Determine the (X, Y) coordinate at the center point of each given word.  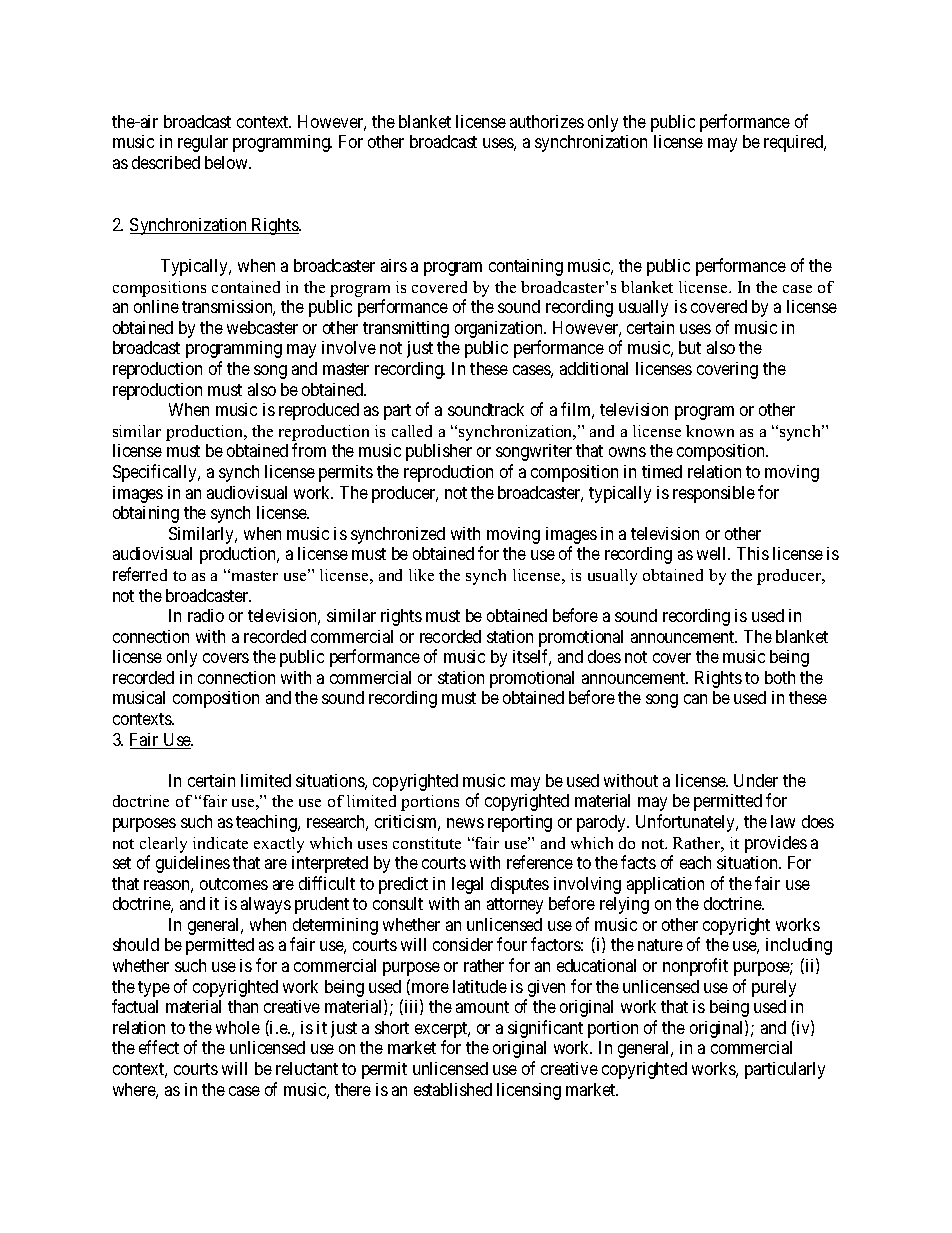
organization (500, 331)
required (795, 143)
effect (159, 1047)
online (156, 306)
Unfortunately (687, 823)
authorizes (547, 121)
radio (206, 615)
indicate (220, 843)
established (453, 1089)
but (690, 347)
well (713, 553)
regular (203, 143)
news (465, 823)
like (421, 575)
